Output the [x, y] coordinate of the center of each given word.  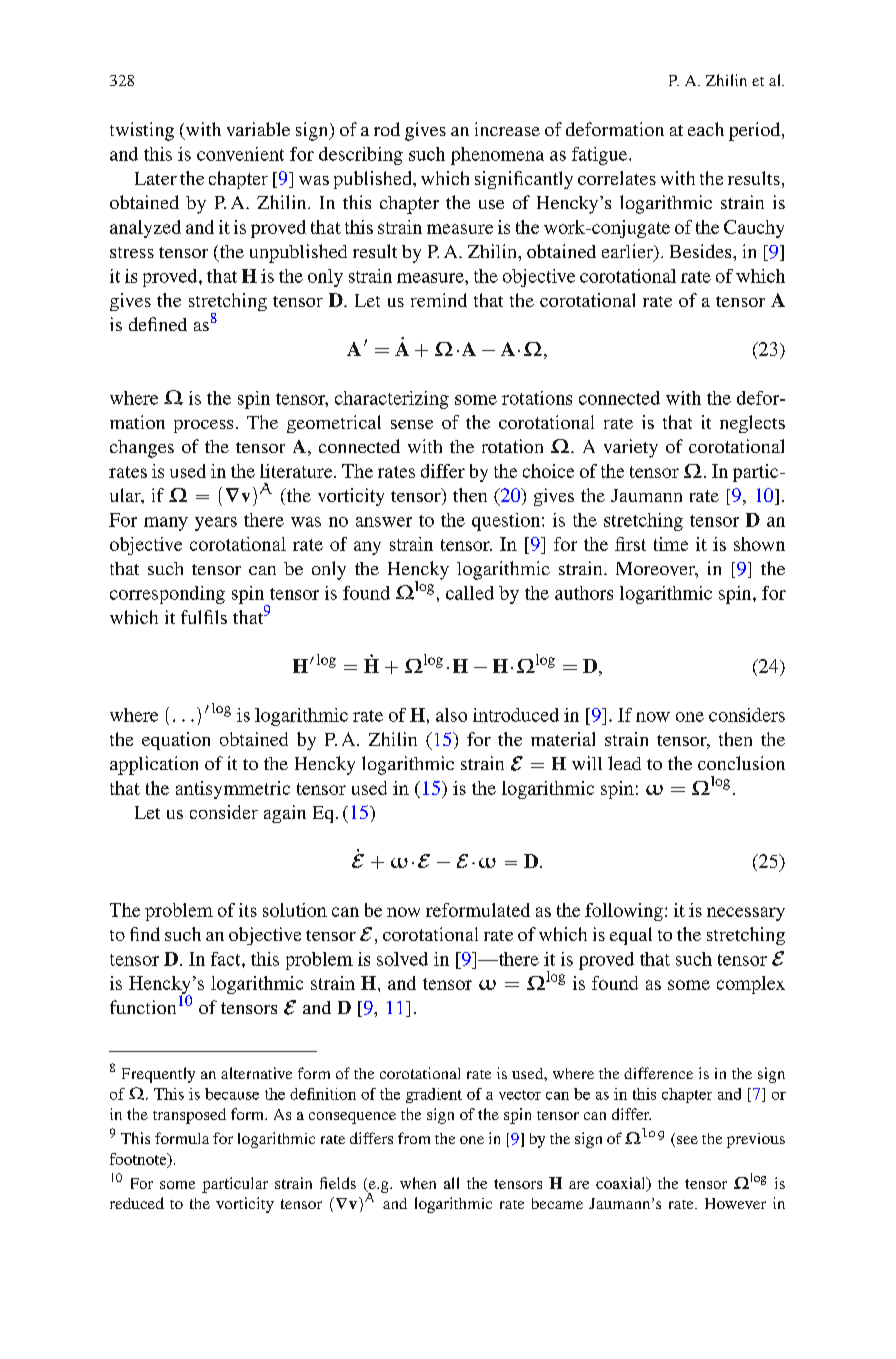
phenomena [497, 156]
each [706, 129]
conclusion [741, 763]
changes [142, 449]
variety [631, 448]
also [451, 715]
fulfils [204, 617]
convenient [240, 154]
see [687, 1140]
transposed [189, 1116]
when [418, 1183]
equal [631, 936]
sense [412, 424]
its [248, 910]
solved [402, 959]
